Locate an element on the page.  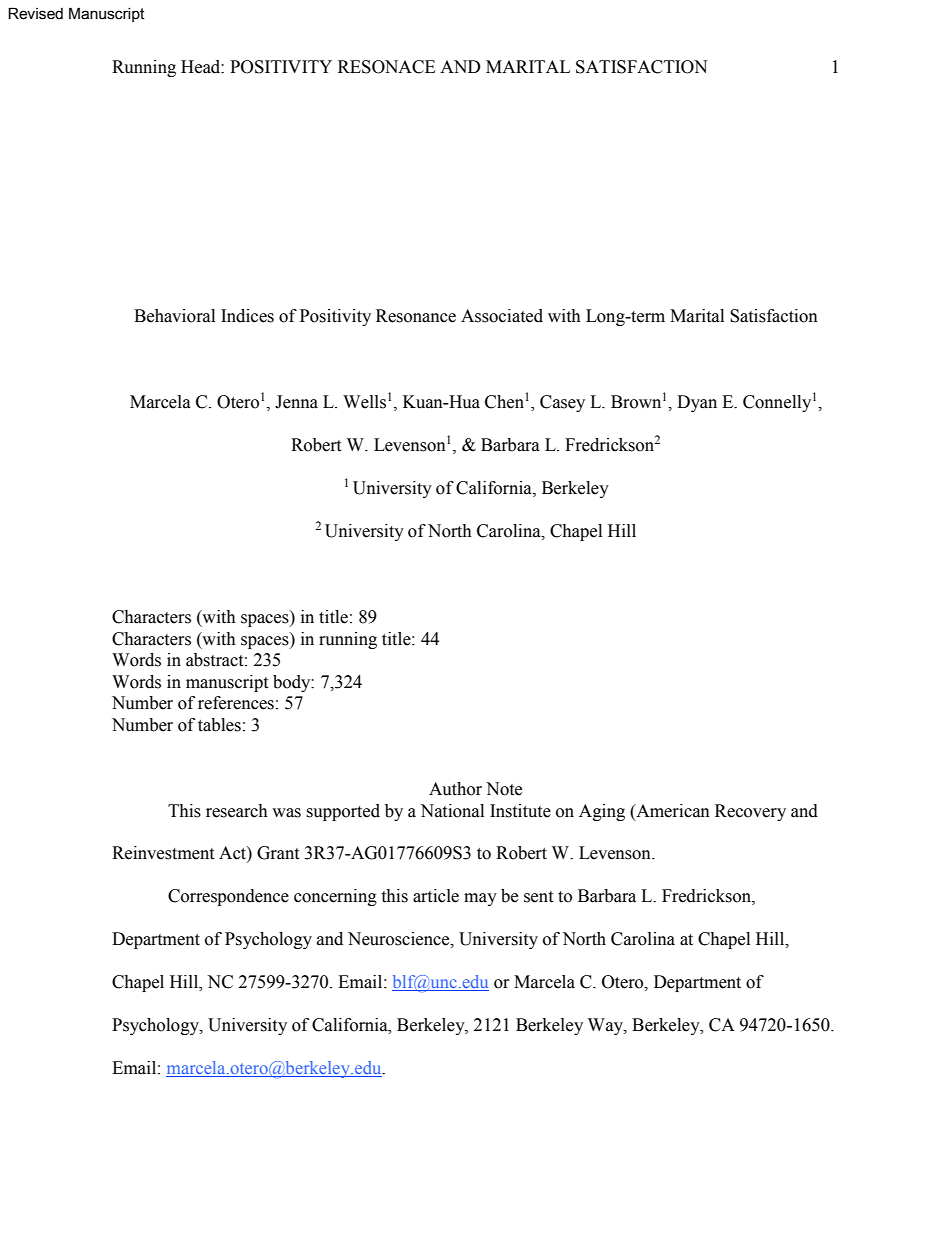
American is located at coordinates (672, 811).
